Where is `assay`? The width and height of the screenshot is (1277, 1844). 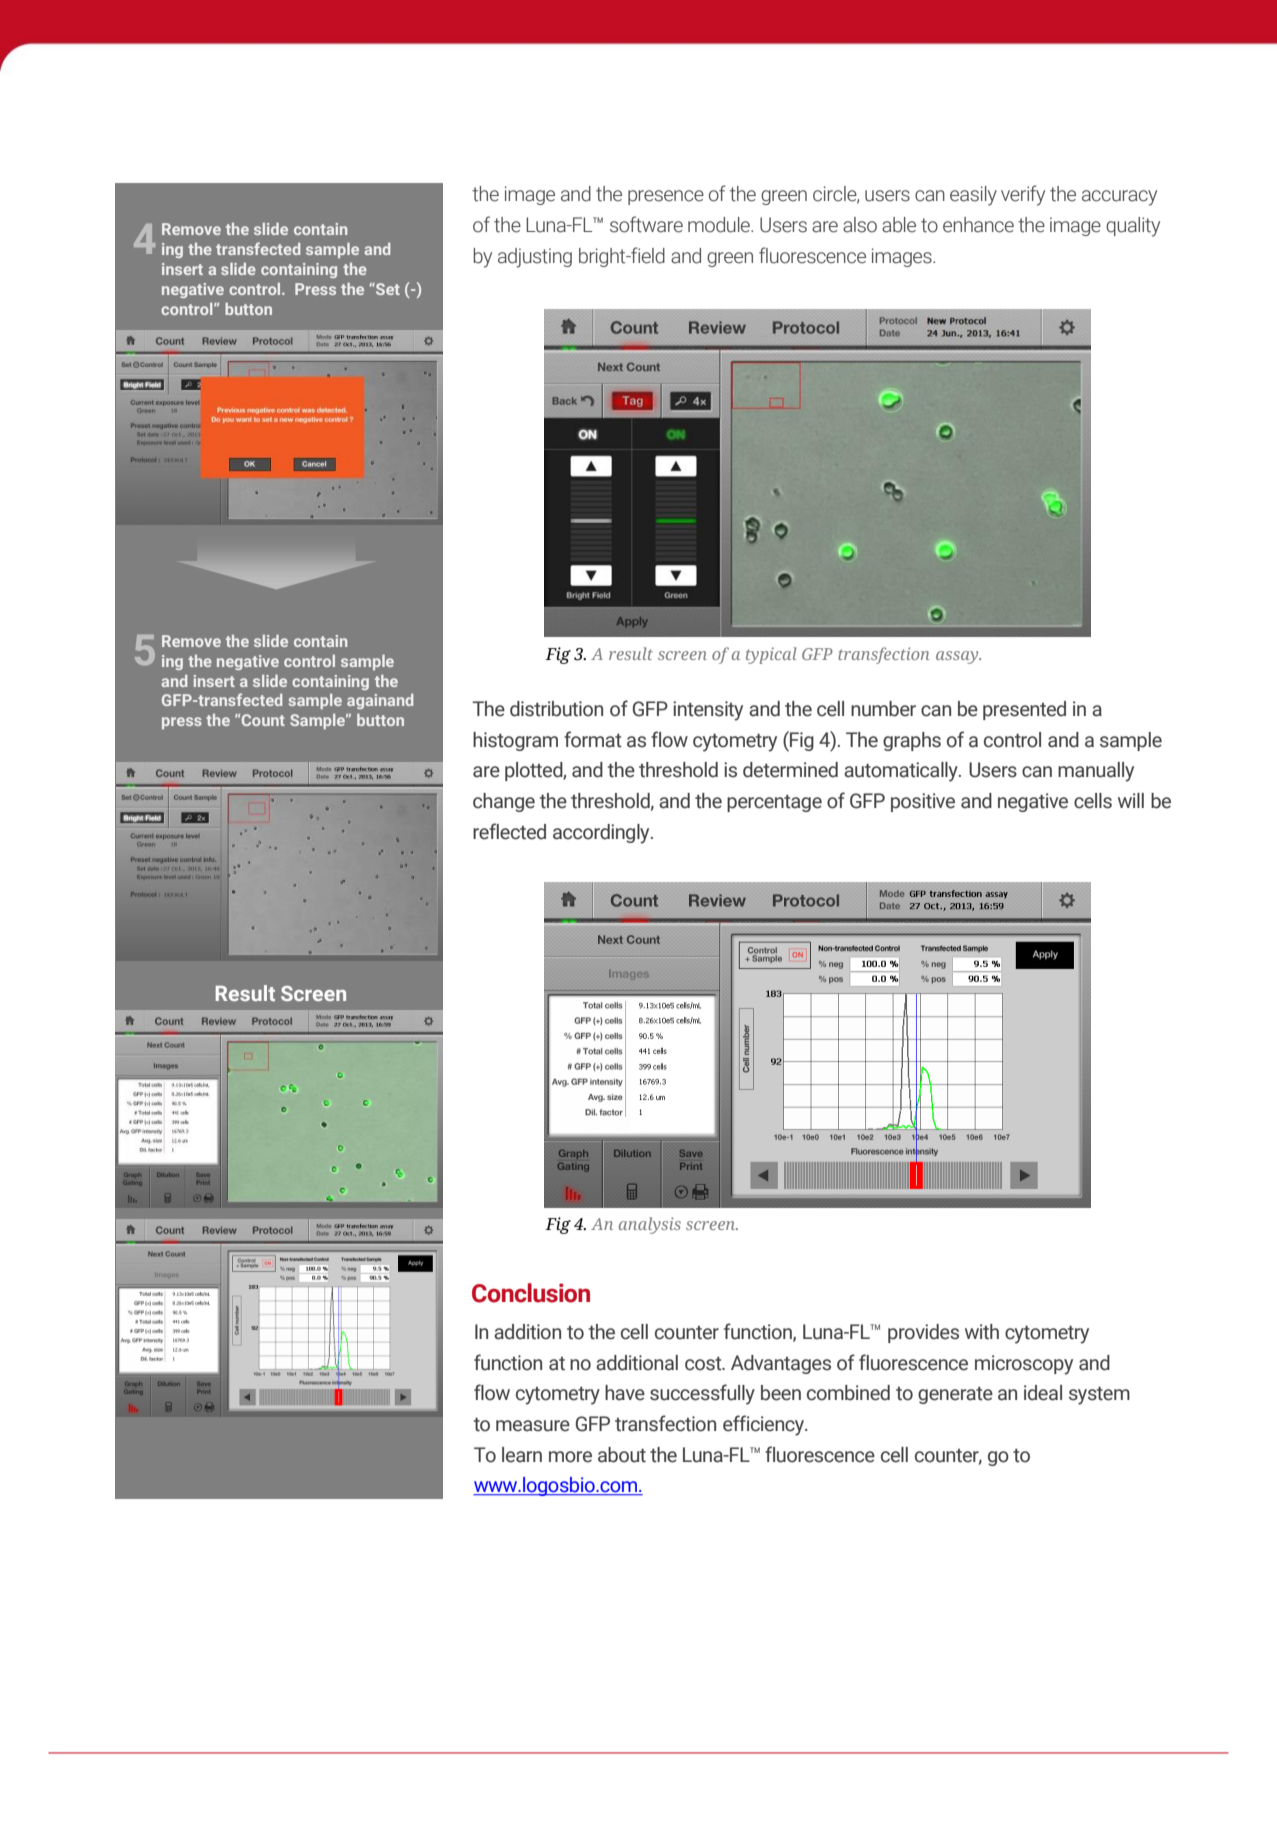 assay is located at coordinates (958, 657).
